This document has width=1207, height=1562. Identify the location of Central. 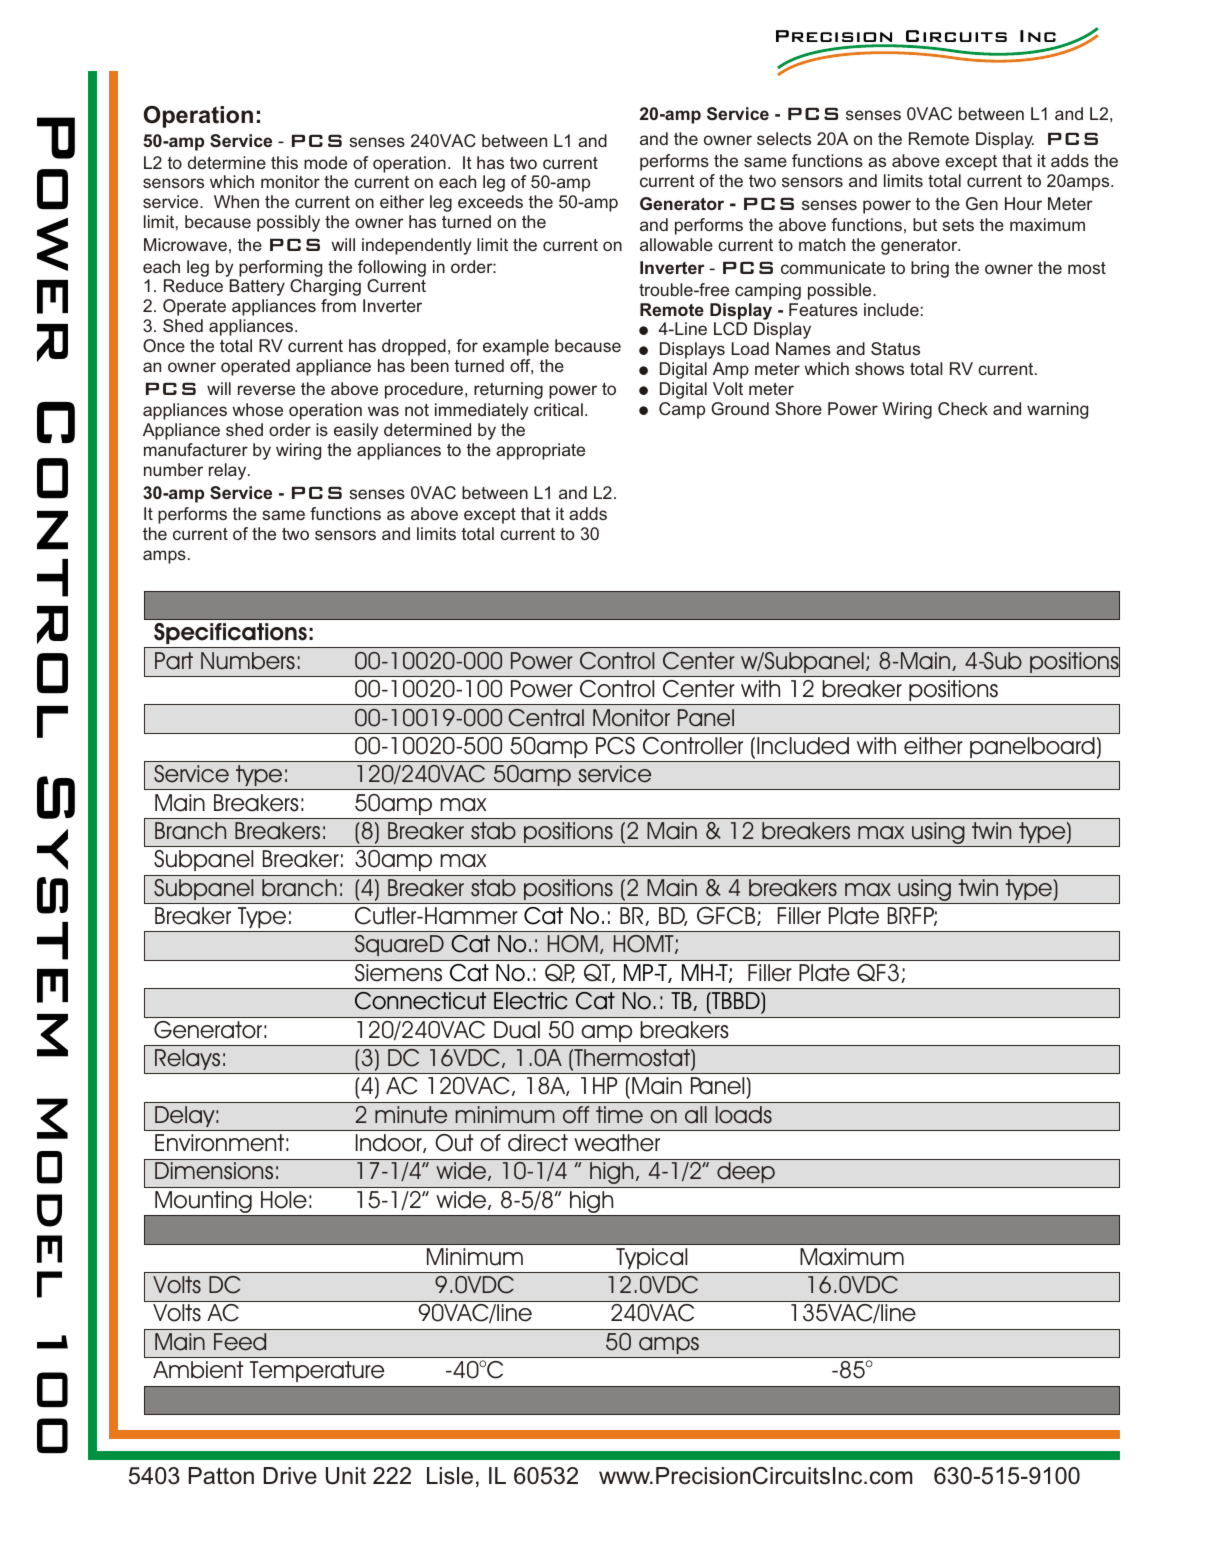
(546, 718).
